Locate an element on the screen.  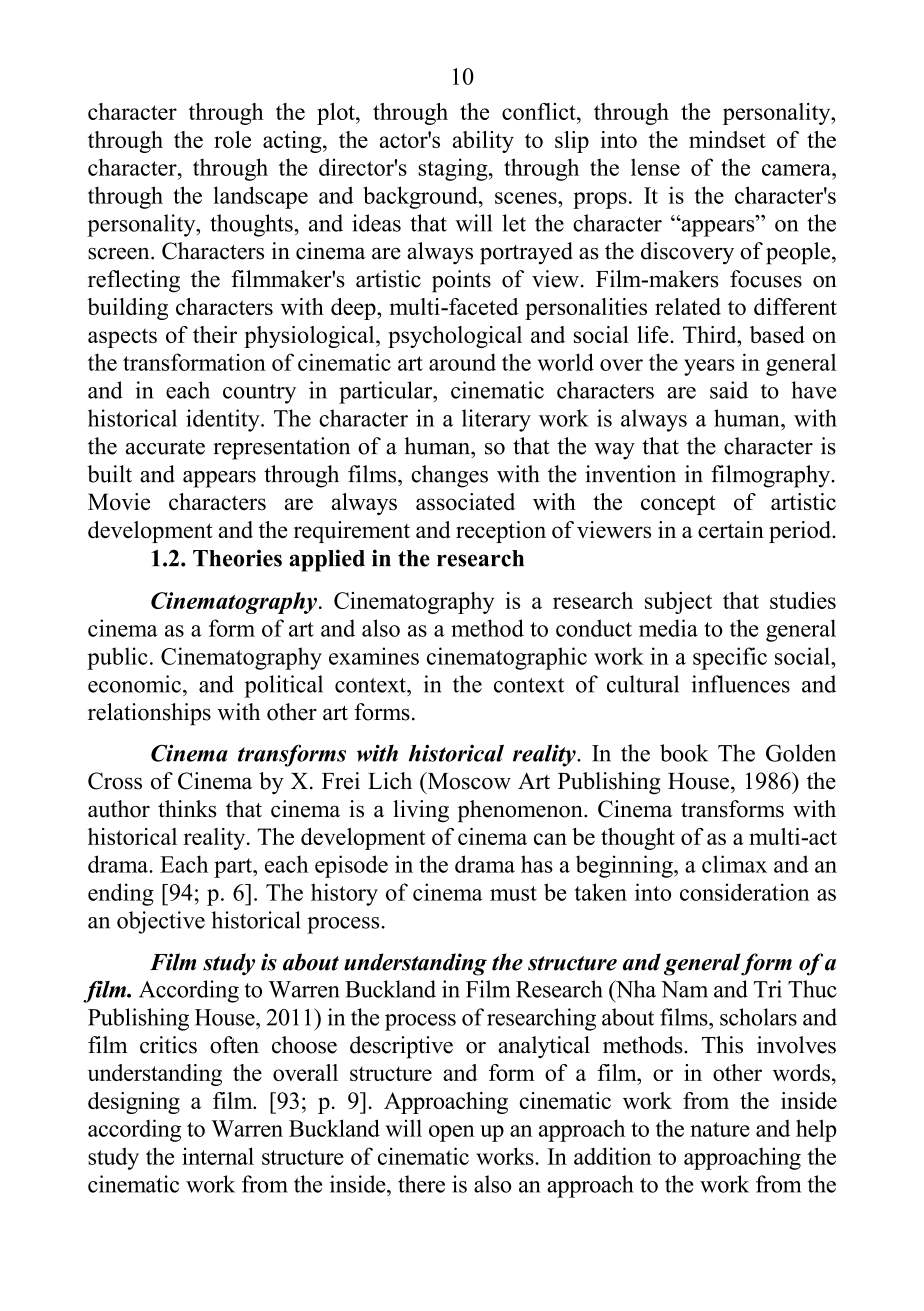
around is located at coordinates (462, 362).
